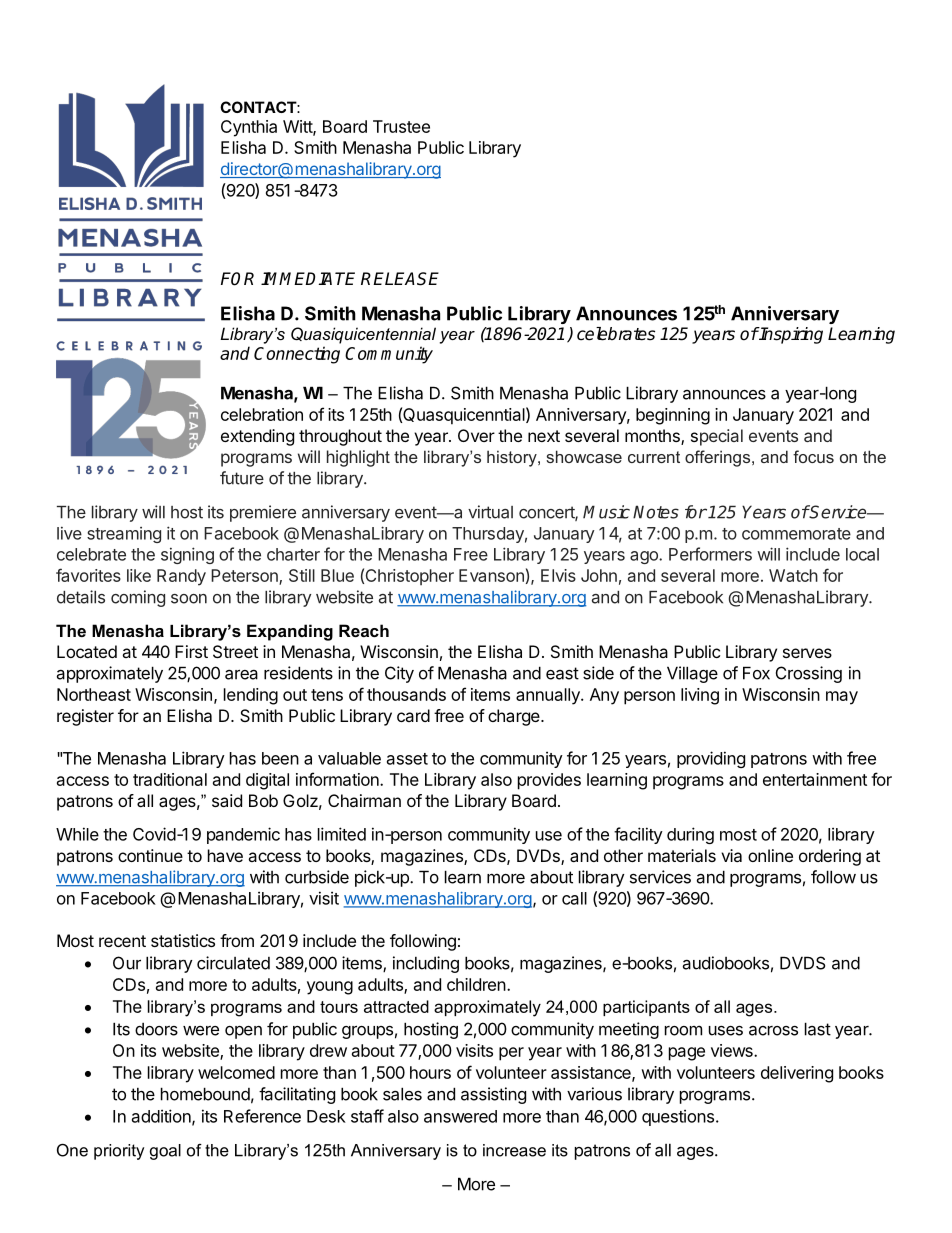 The image size is (952, 1233). What do you see at coordinates (150, 855) in the screenshot?
I see `continue` at bounding box center [150, 855].
